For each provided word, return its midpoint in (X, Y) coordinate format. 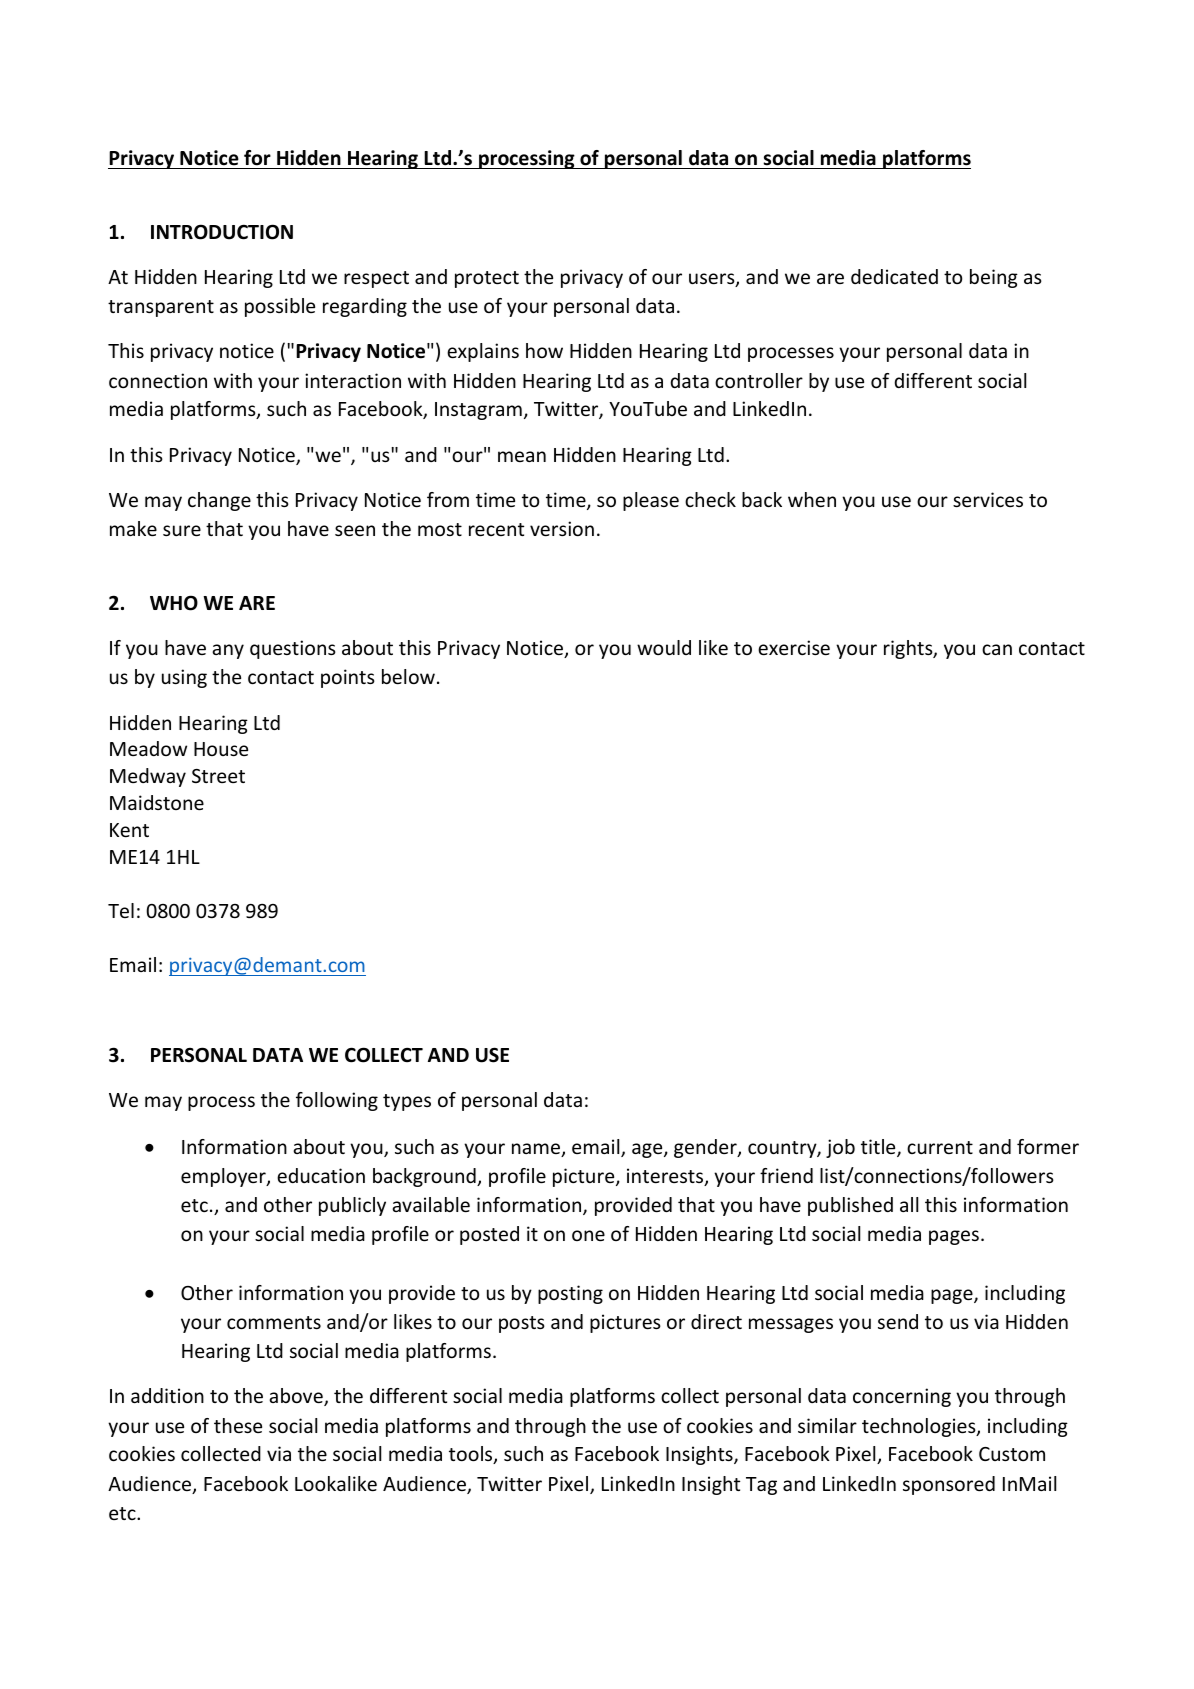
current (940, 1147)
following (337, 1101)
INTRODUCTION (222, 232)
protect (487, 279)
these (238, 1425)
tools (472, 1455)
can (997, 649)
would (664, 647)
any (228, 651)
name (537, 1150)
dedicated (894, 276)
